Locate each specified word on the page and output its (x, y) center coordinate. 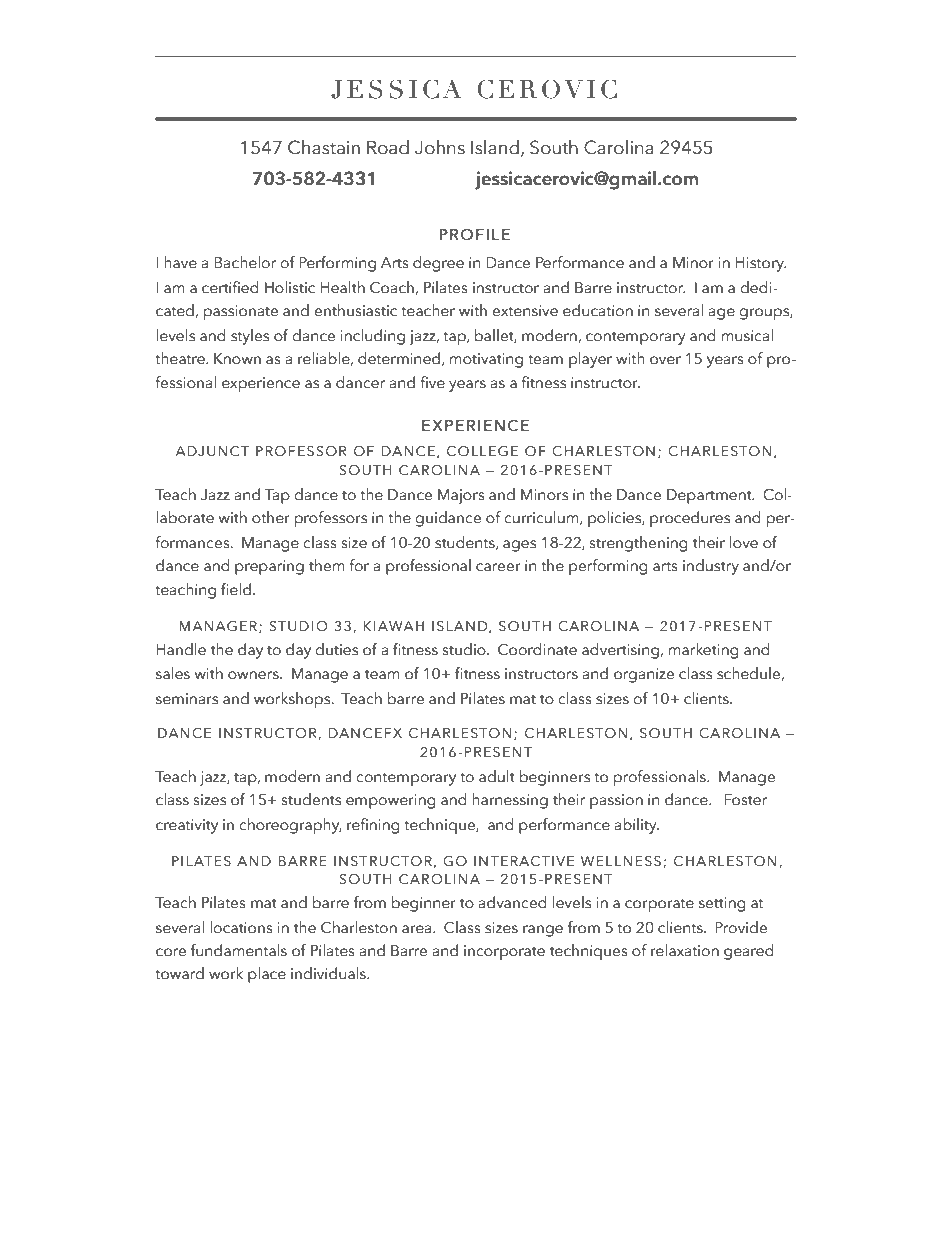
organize (644, 675)
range (543, 931)
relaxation (685, 950)
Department (710, 496)
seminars (187, 699)
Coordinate (537, 649)
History (760, 264)
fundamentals (239, 950)
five (432, 382)
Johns (440, 147)
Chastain (324, 147)
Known (237, 359)
